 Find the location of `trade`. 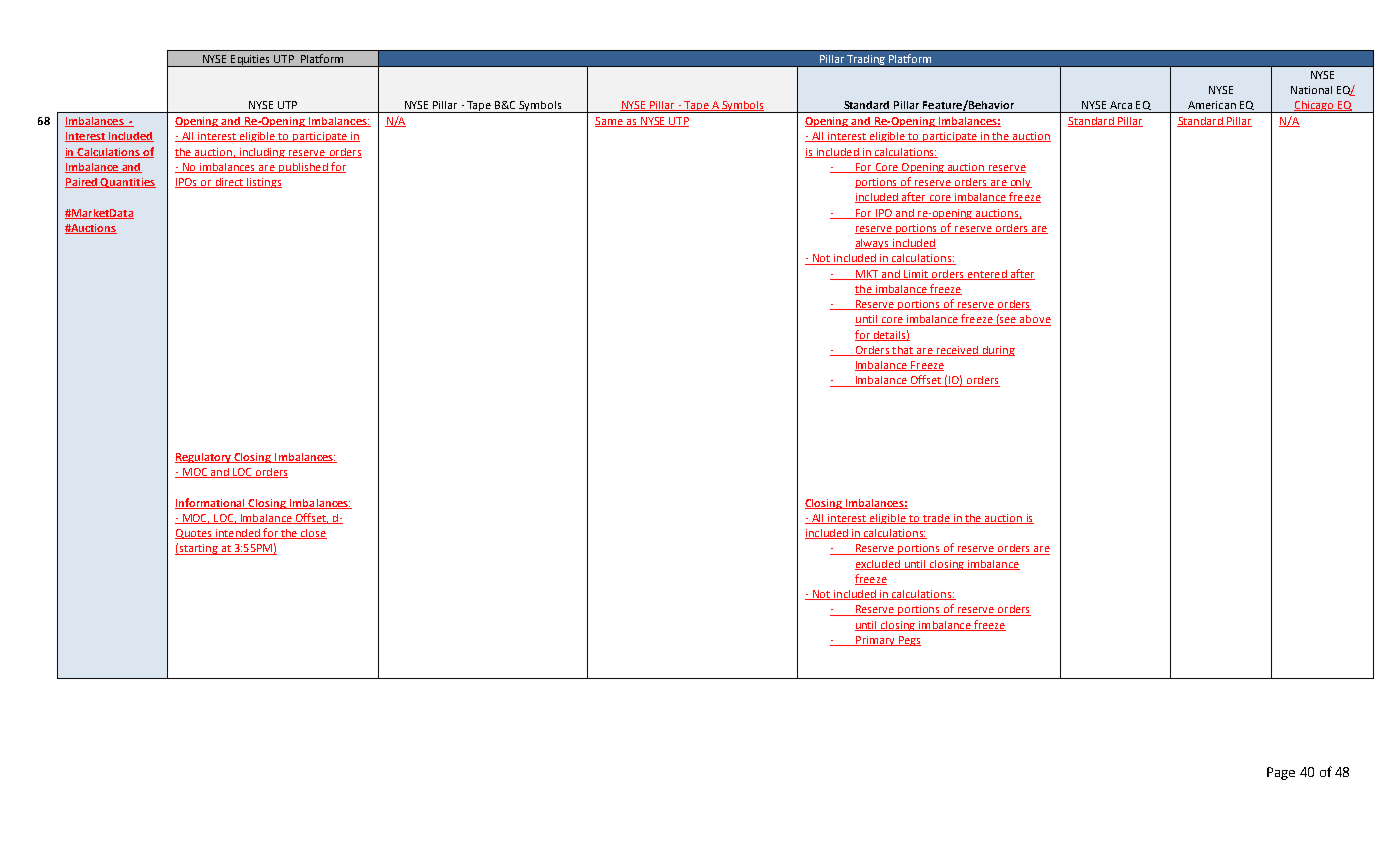

trade is located at coordinates (936, 519).
